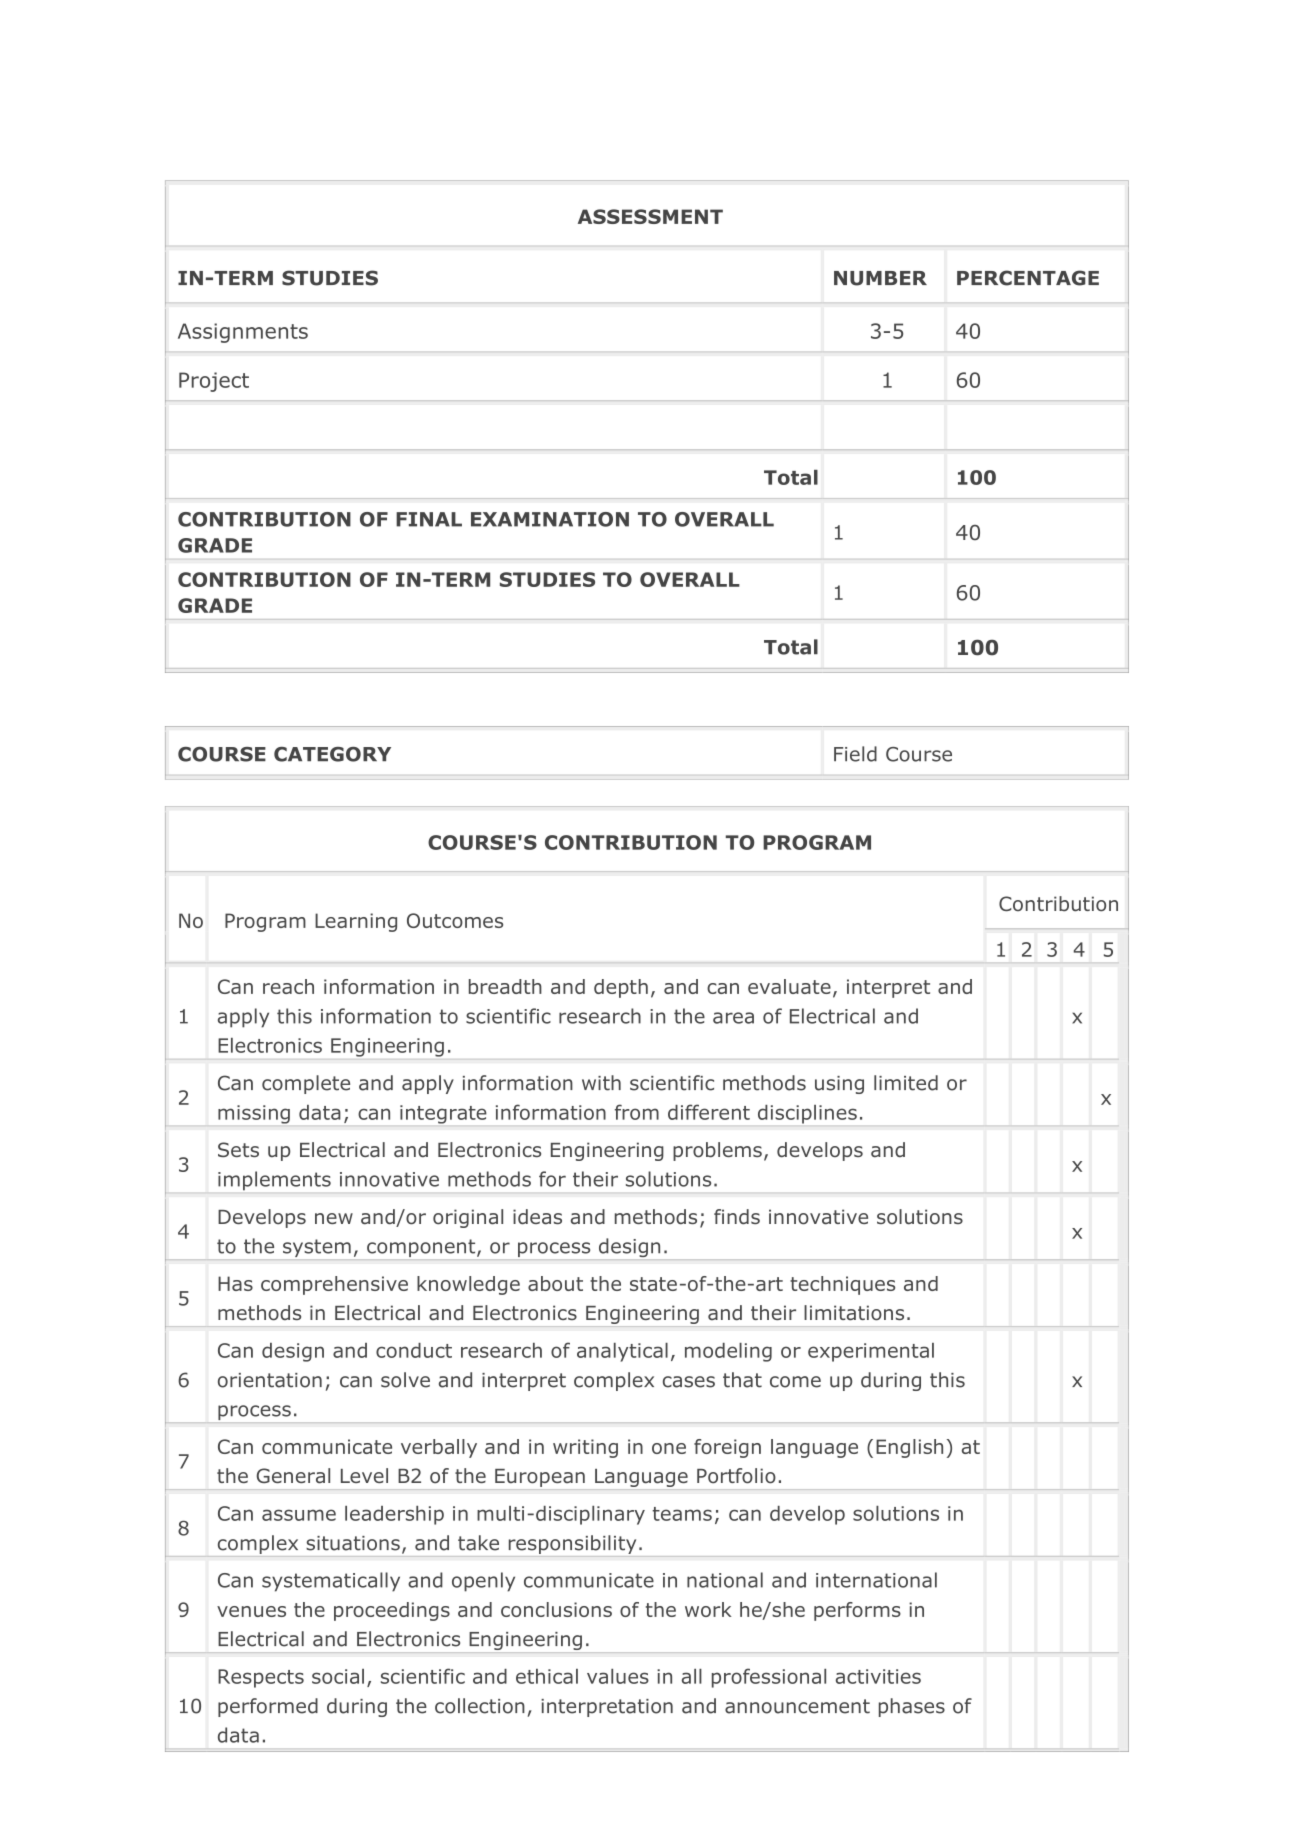  Describe the element at coordinates (880, 278) in the document. I see `NUMBER` at that location.
